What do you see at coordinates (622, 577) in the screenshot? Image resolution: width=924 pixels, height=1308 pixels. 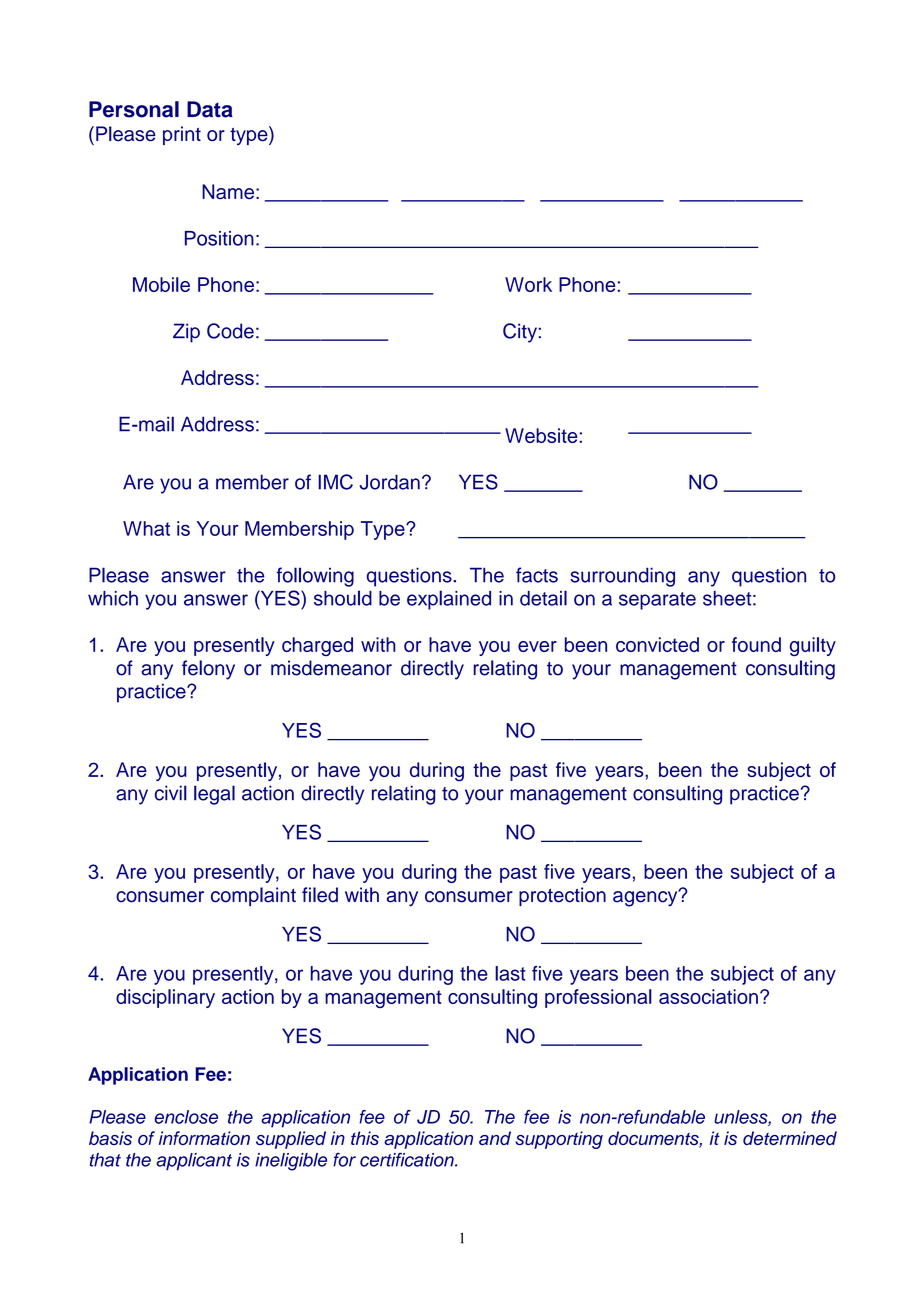 I see `surrounding` at bounding box center [622, 577].
